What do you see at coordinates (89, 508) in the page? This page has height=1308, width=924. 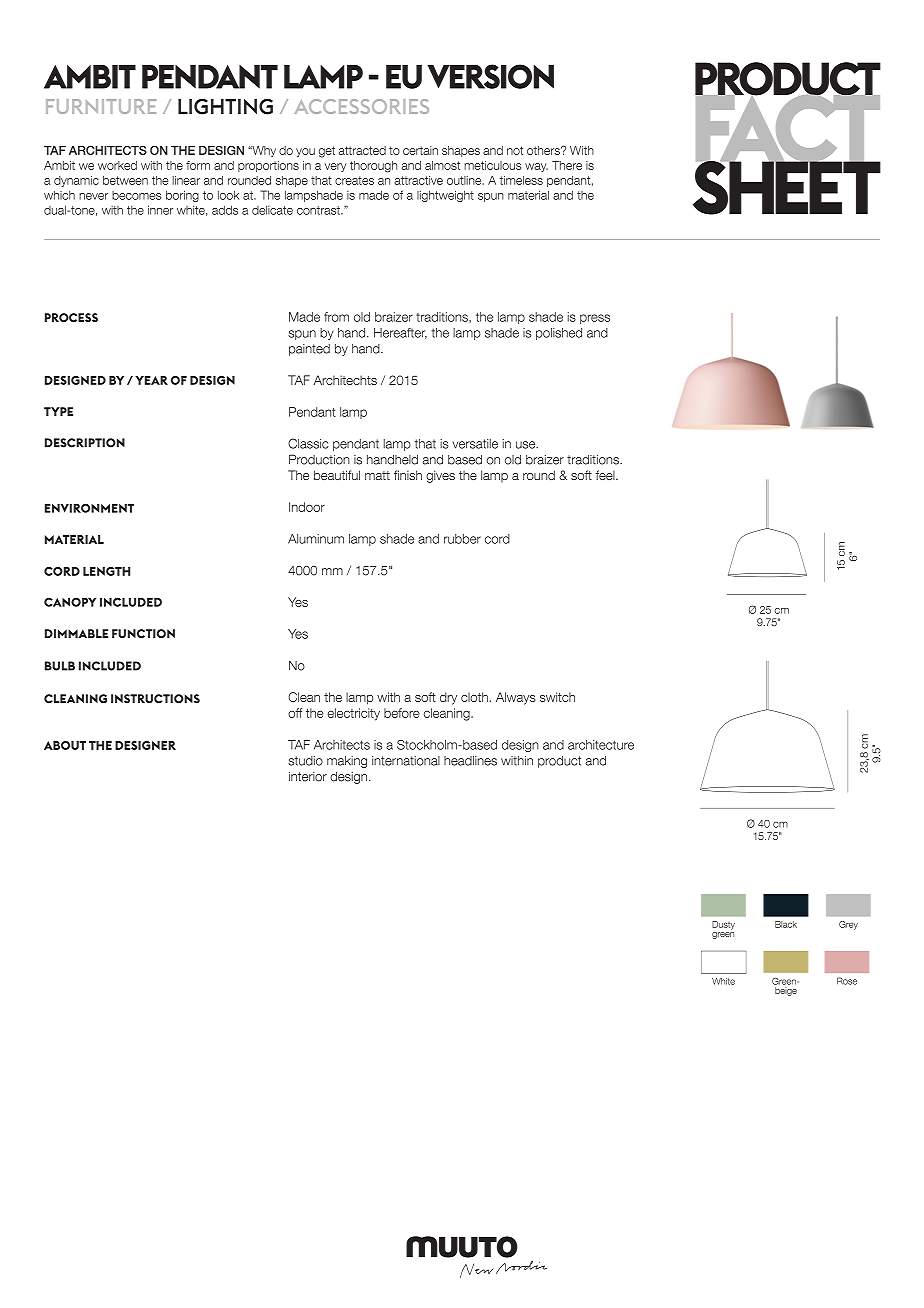 I see `ENVIRONMENT` at bounding box center [89, 508].
